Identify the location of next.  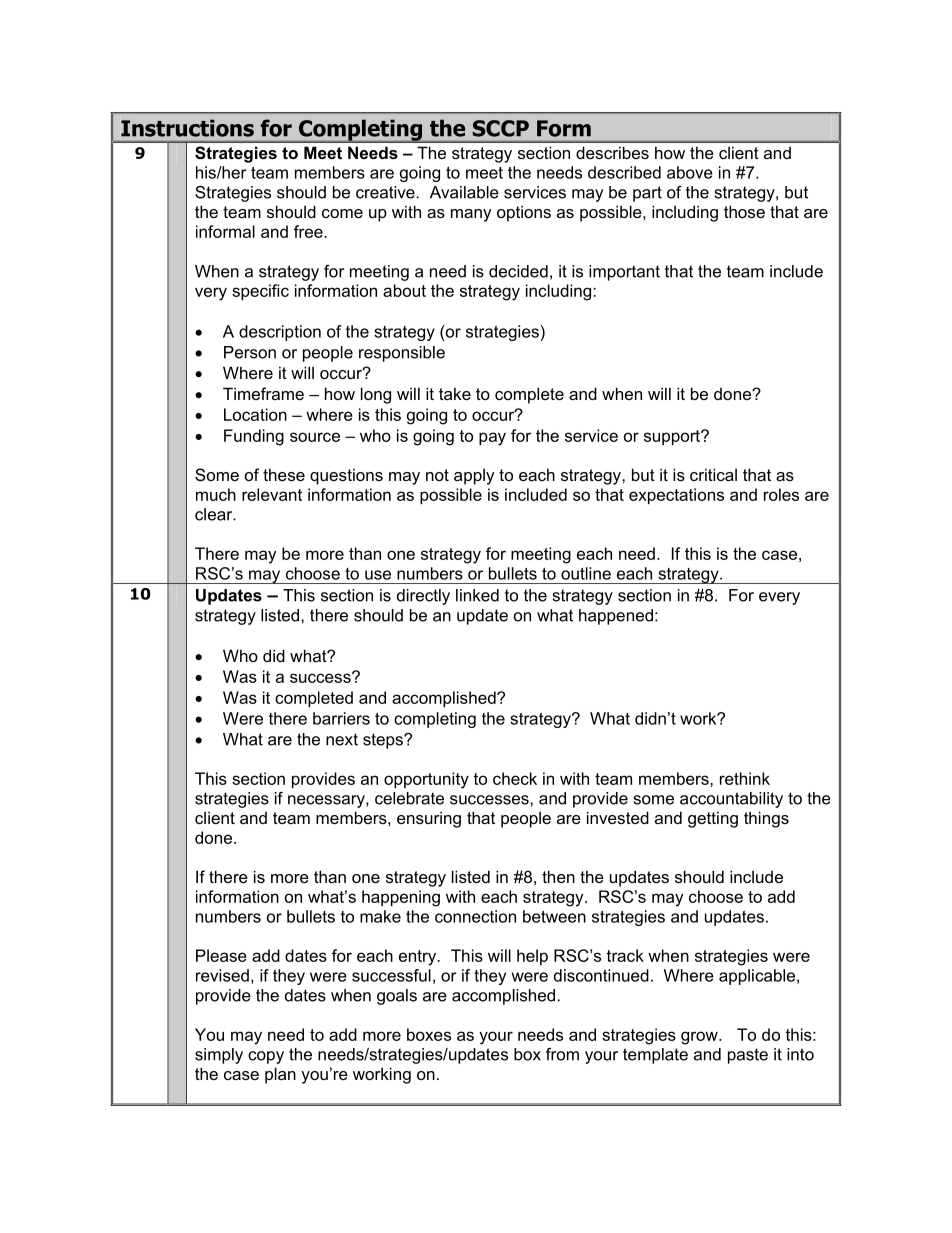
(342, 739).
